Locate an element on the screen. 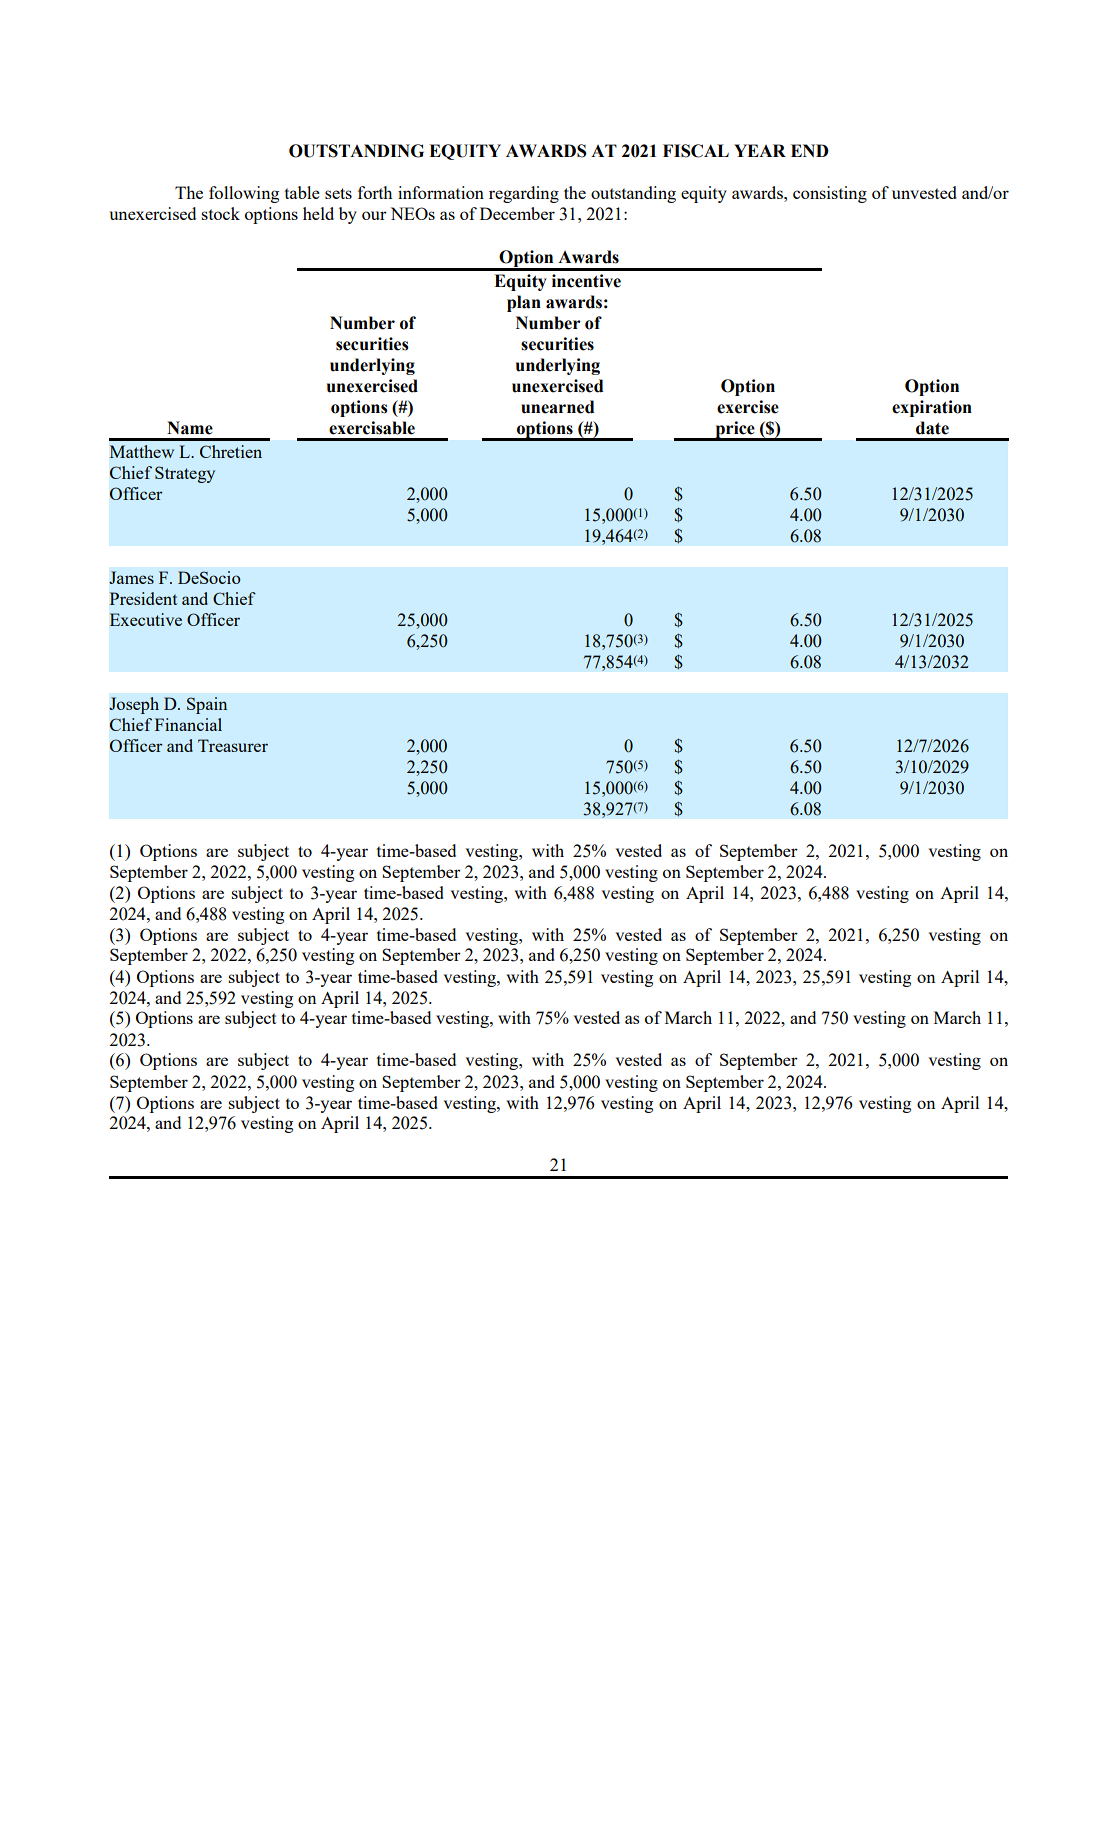 The image size is (1118, 1841). regarding is located at coordinates (524, 194).
